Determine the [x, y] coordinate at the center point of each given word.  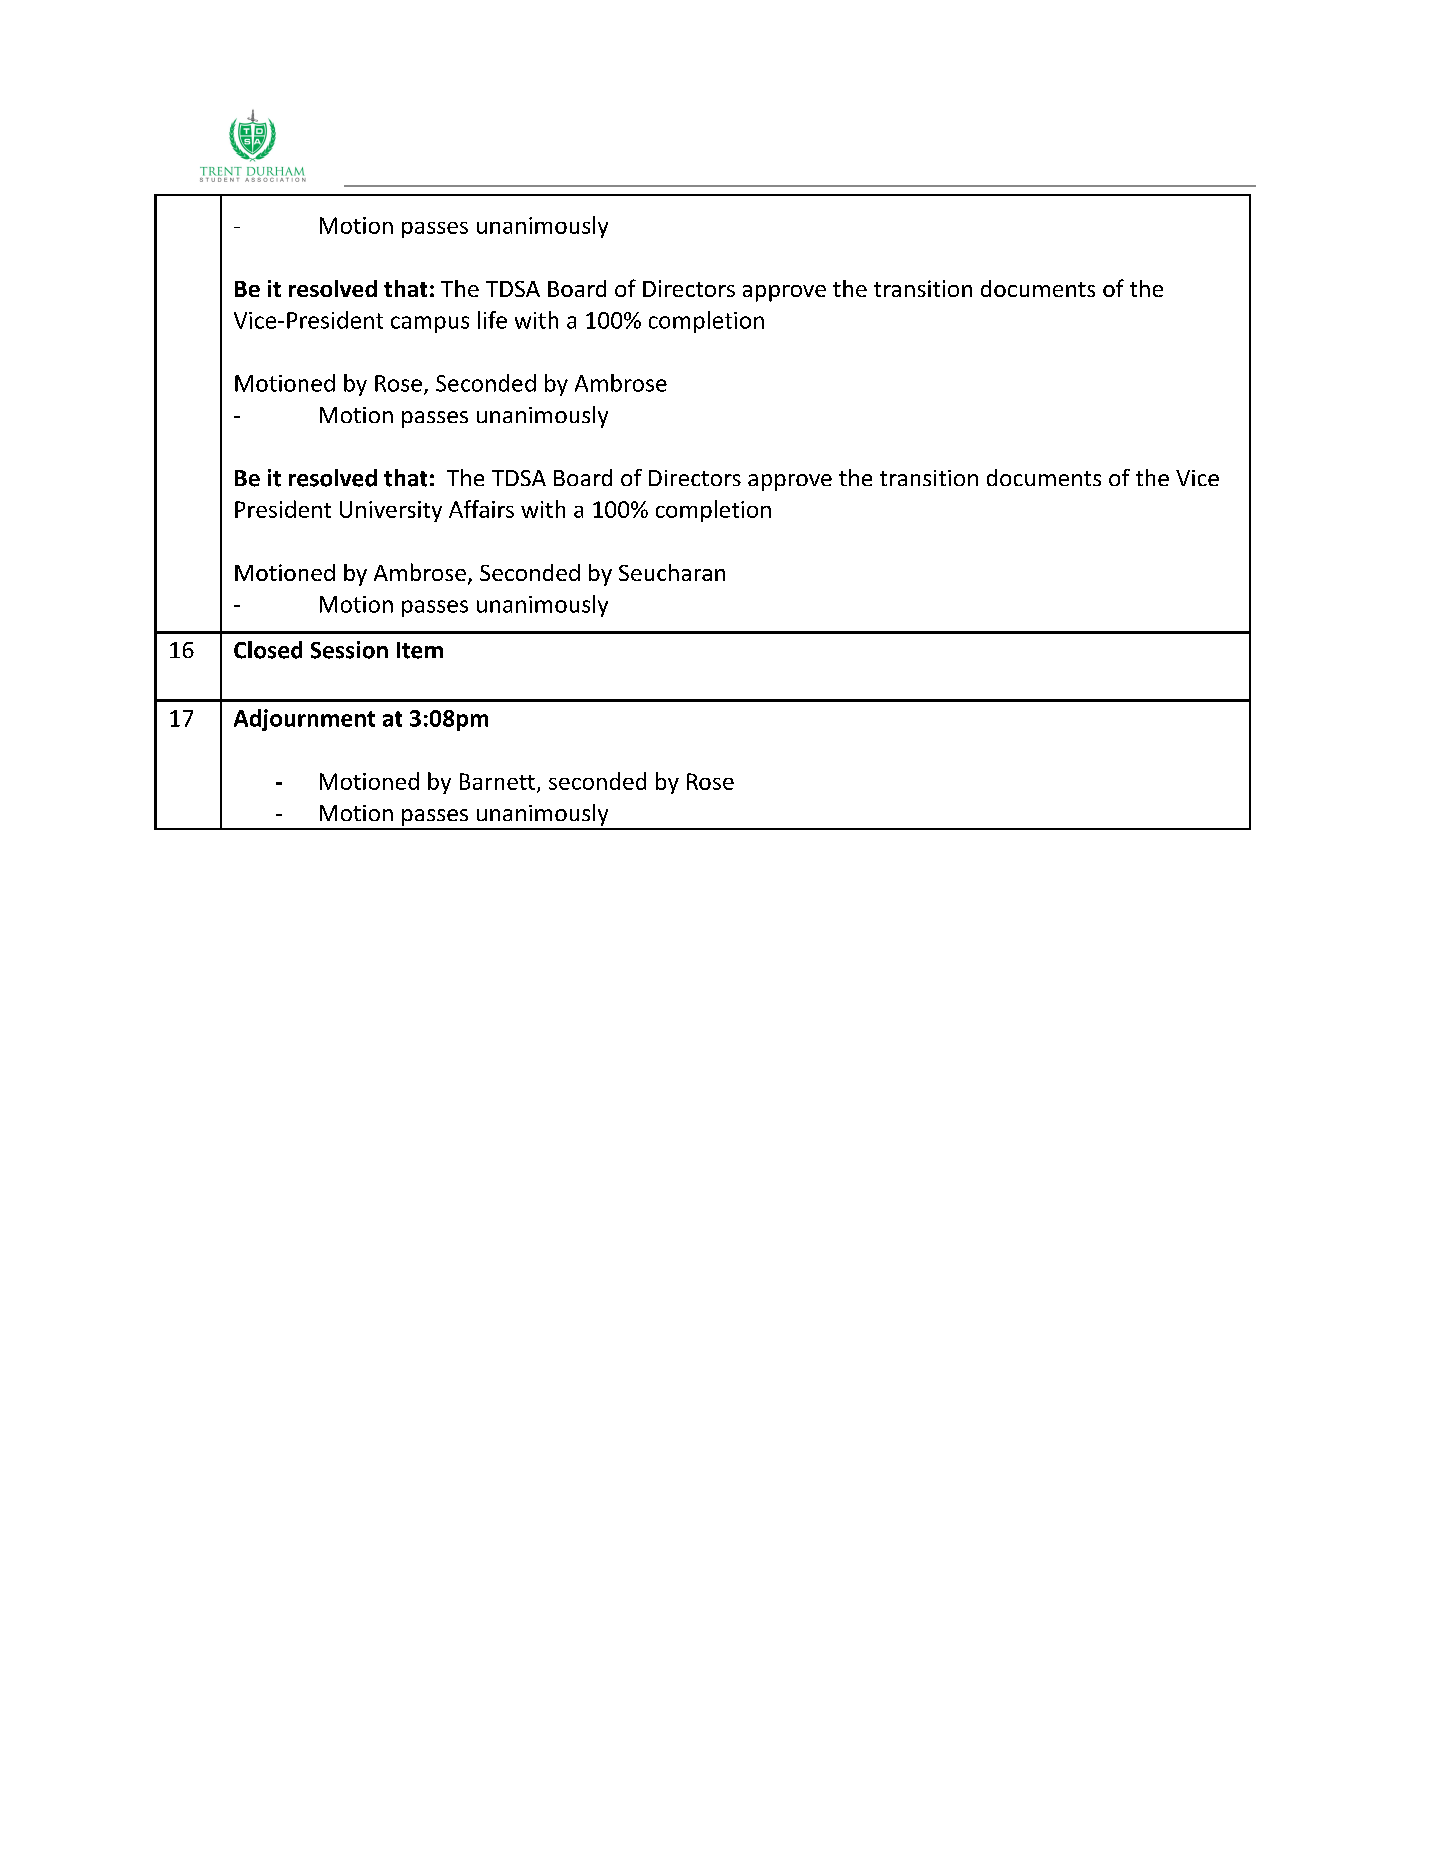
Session [349, 650]
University [391, 511]
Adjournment [304, 720]
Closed [268, 650]
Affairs [481, 509]
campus [430, 324]
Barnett [497, 781]
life [492, 320]
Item [420, 650]
